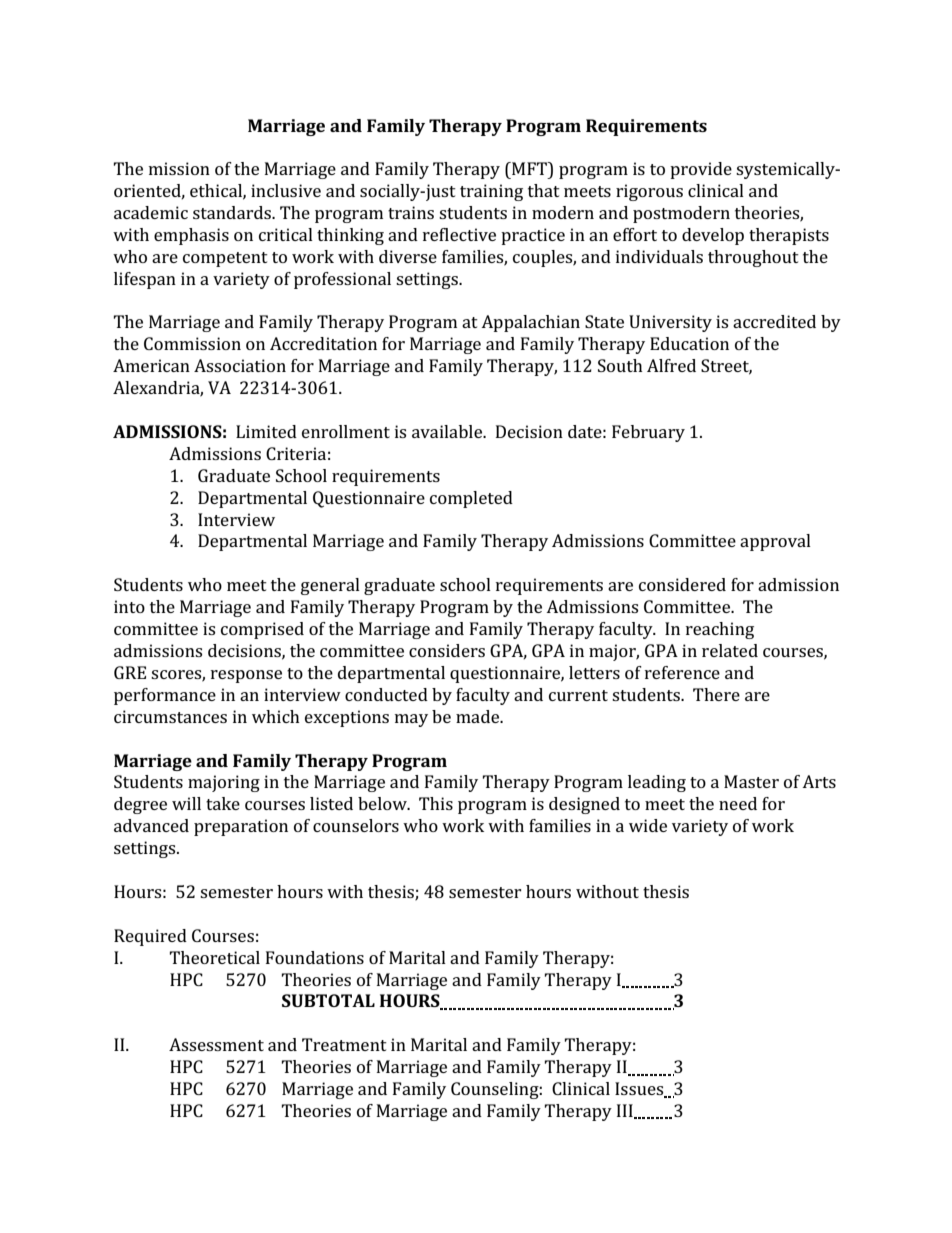  I want to click on training, so click(491, 192).
